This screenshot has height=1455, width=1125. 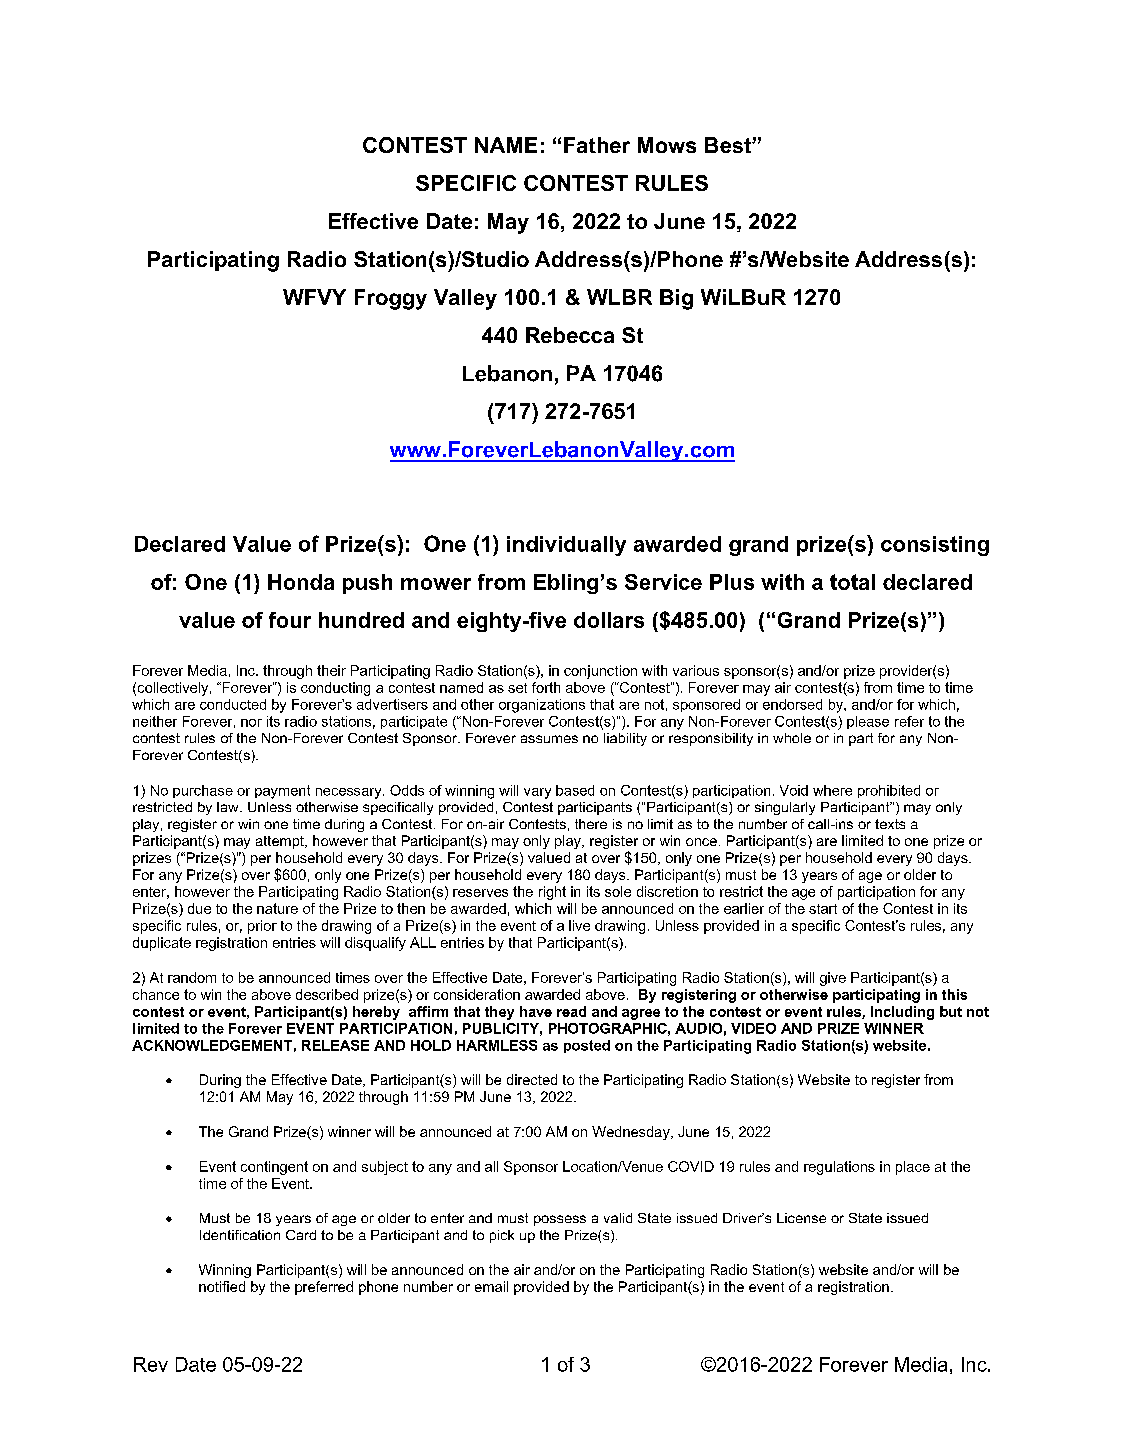 What do you see at coordinates (801, 1218) in the screenshot?
I see `License` at bounding box center [801, 1218].
